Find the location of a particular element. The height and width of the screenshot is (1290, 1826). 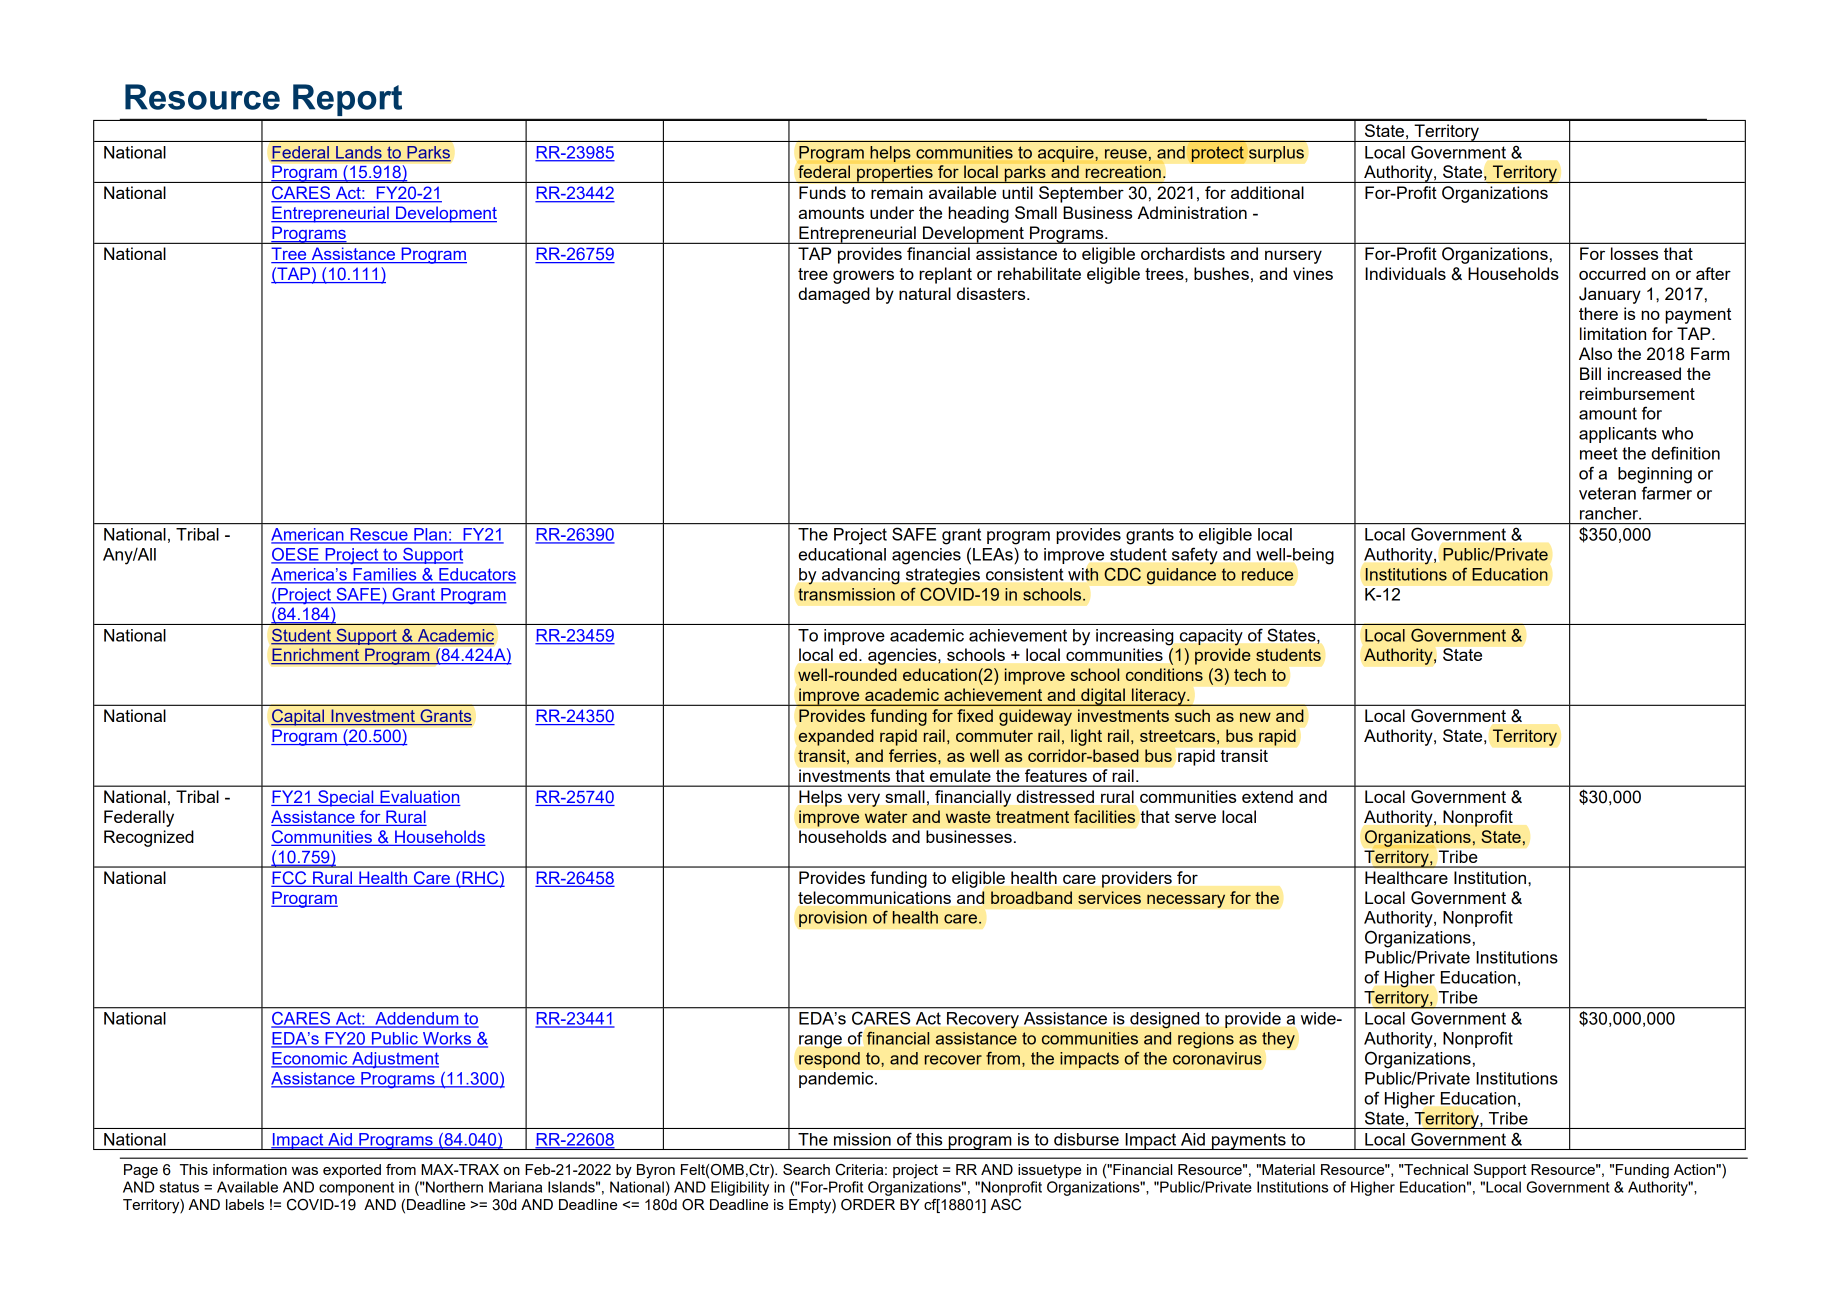

fixed is located at coordinates (975, 715).
